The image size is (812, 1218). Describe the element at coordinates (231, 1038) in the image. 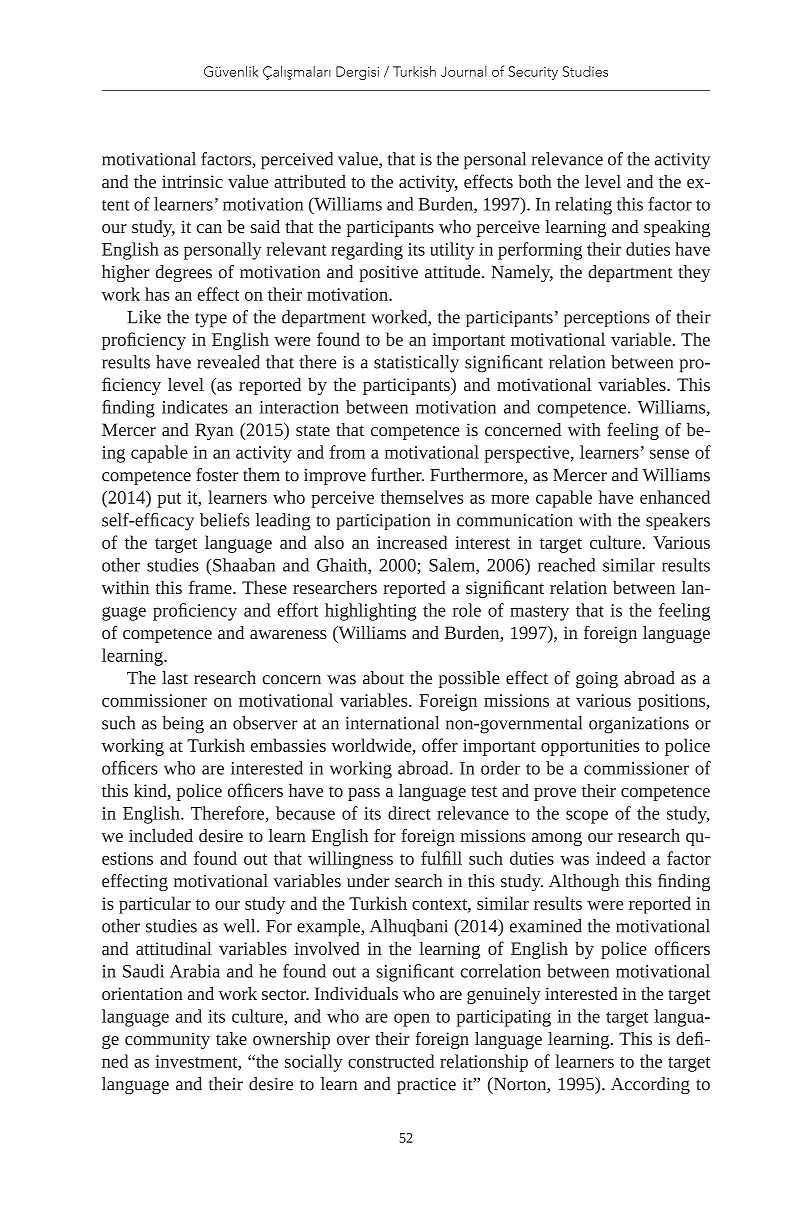

I see `take` at that location.
